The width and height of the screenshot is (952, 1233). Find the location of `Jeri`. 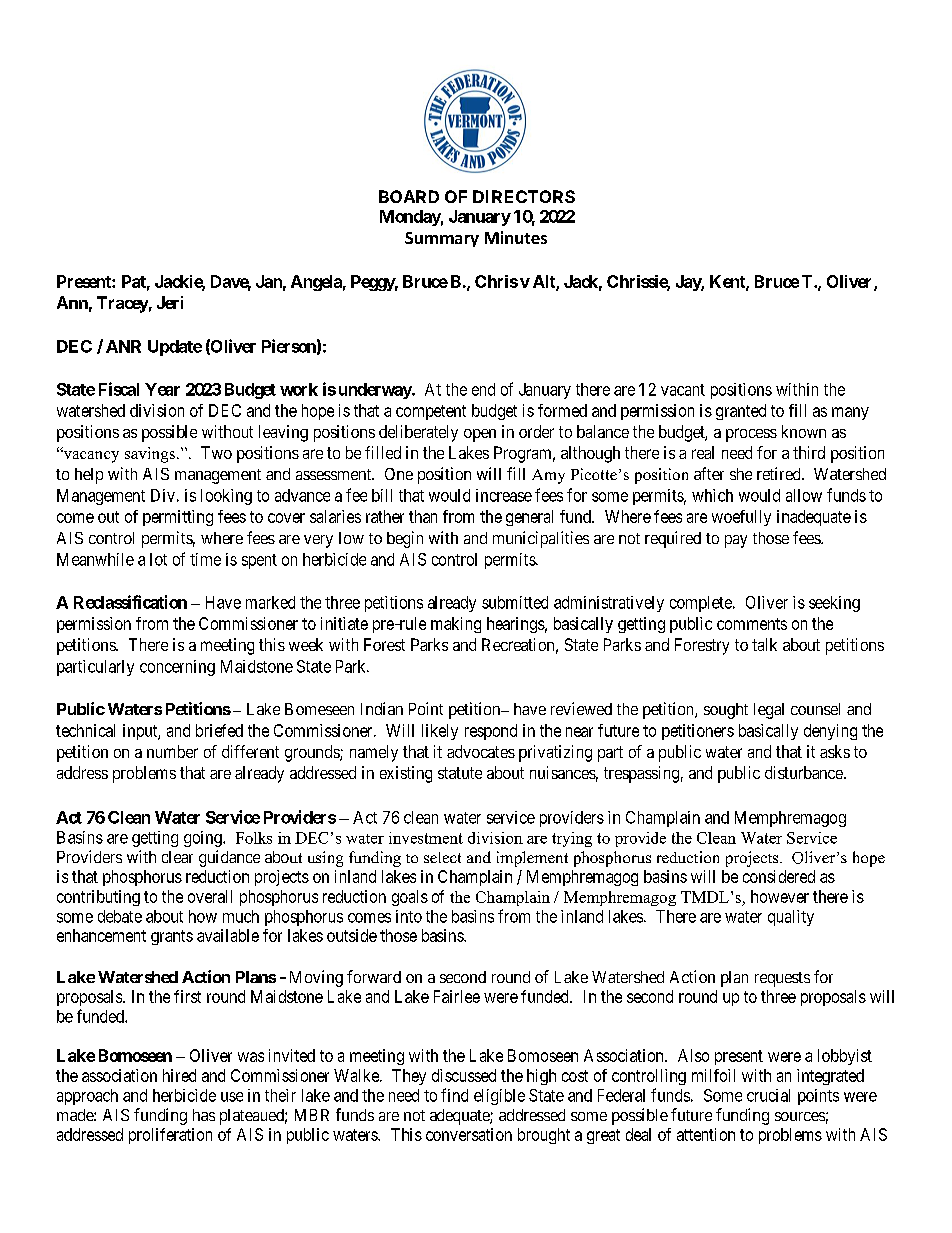

Jeri is located at coordinates (170, 302).
